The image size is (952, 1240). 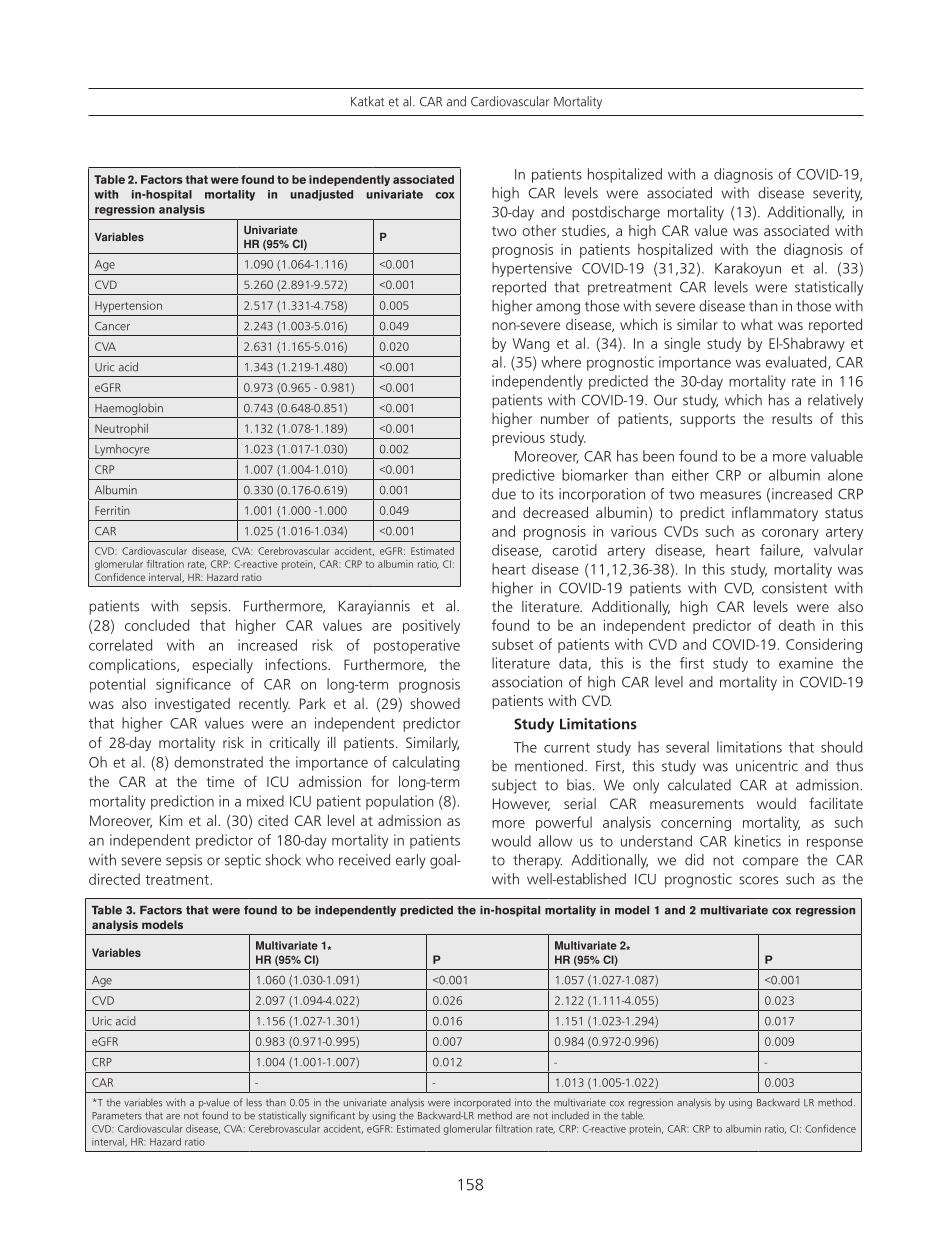 What do you see at coordinates (112, 510) in the screenshot?
I see `Ferritin` at bounding box center [112, 510].
